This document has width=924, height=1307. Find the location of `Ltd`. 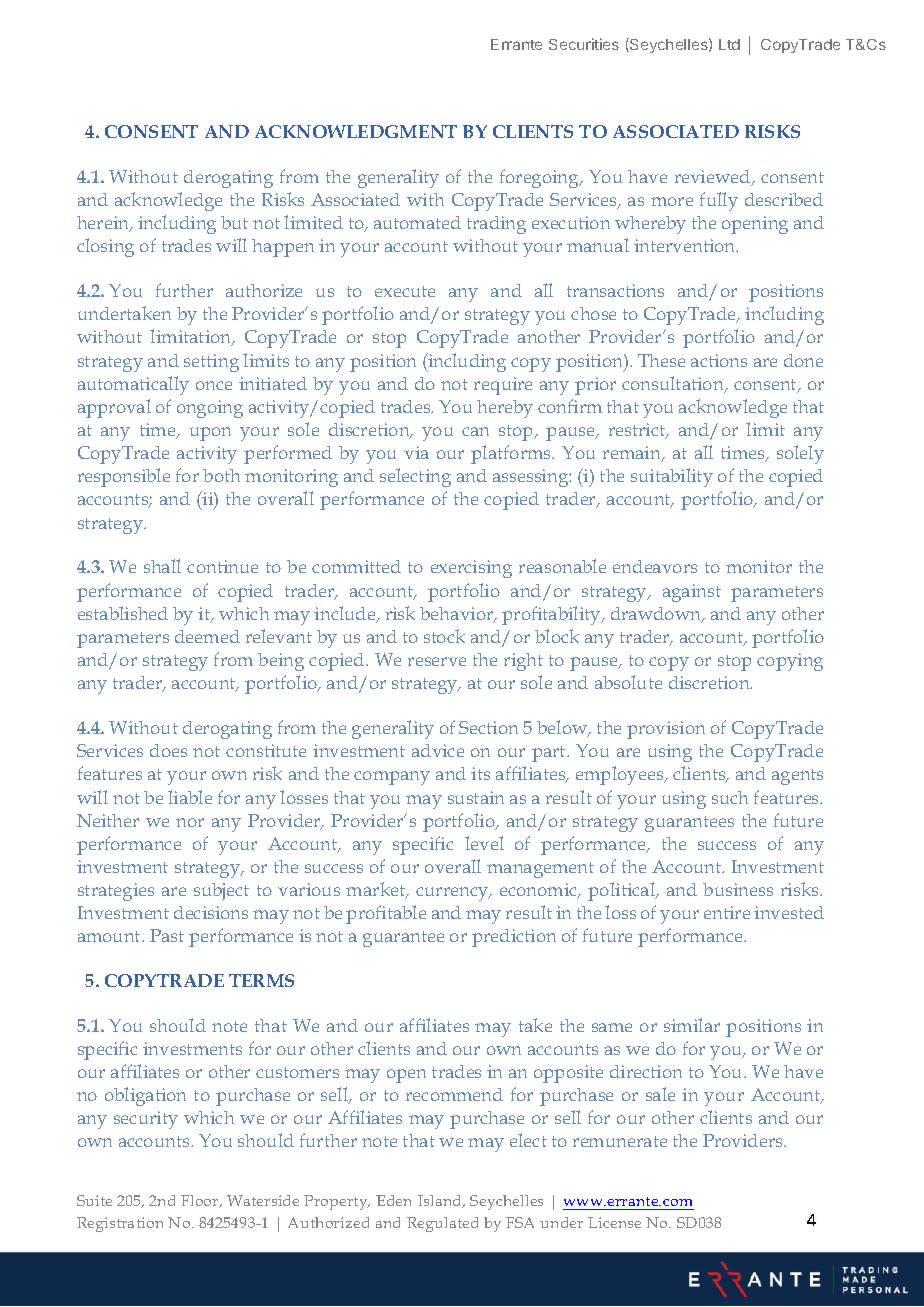

Ltd is located at coordinates (729, 44).
